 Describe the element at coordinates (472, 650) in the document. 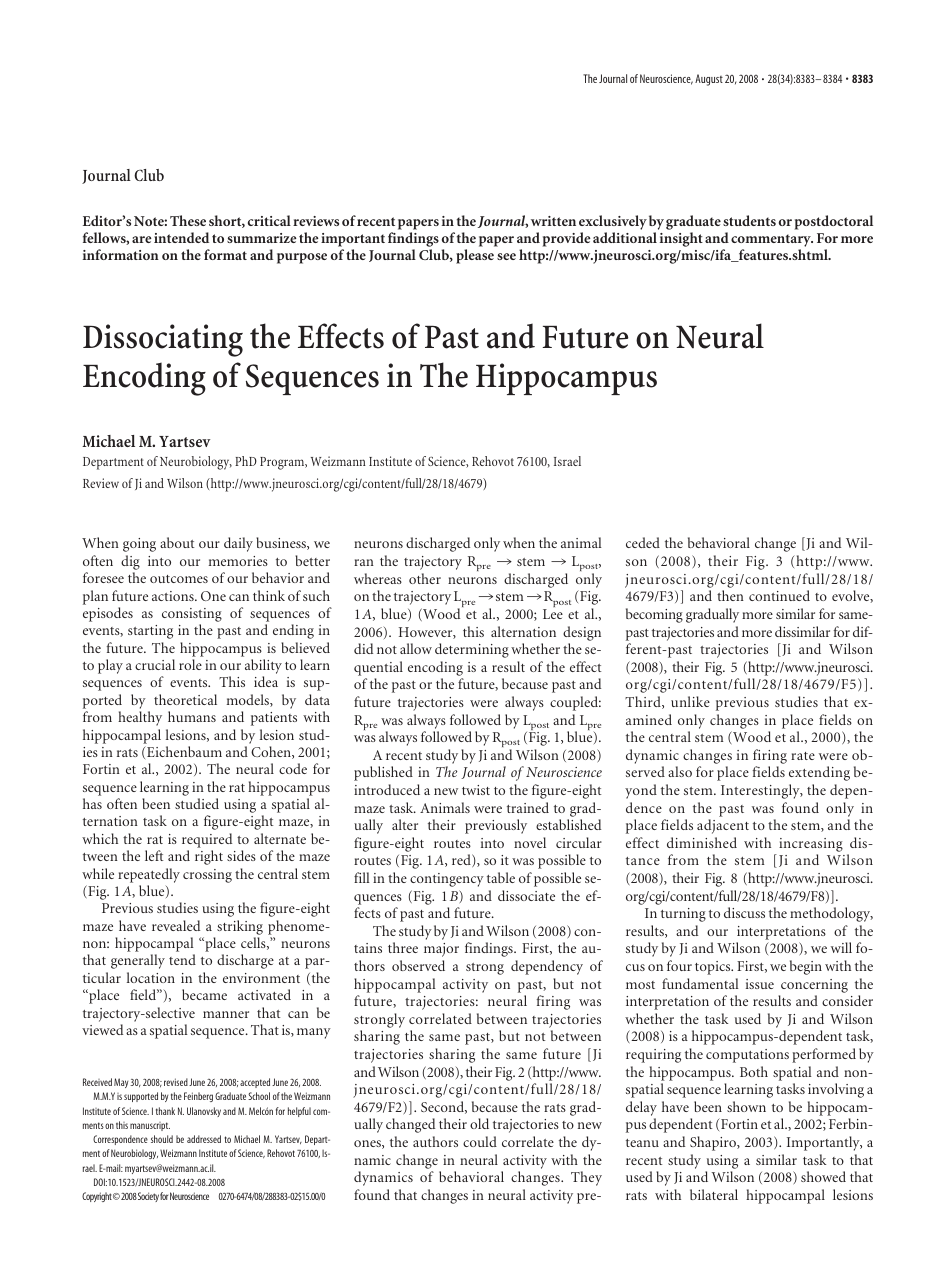

I see `determining` at that location.
